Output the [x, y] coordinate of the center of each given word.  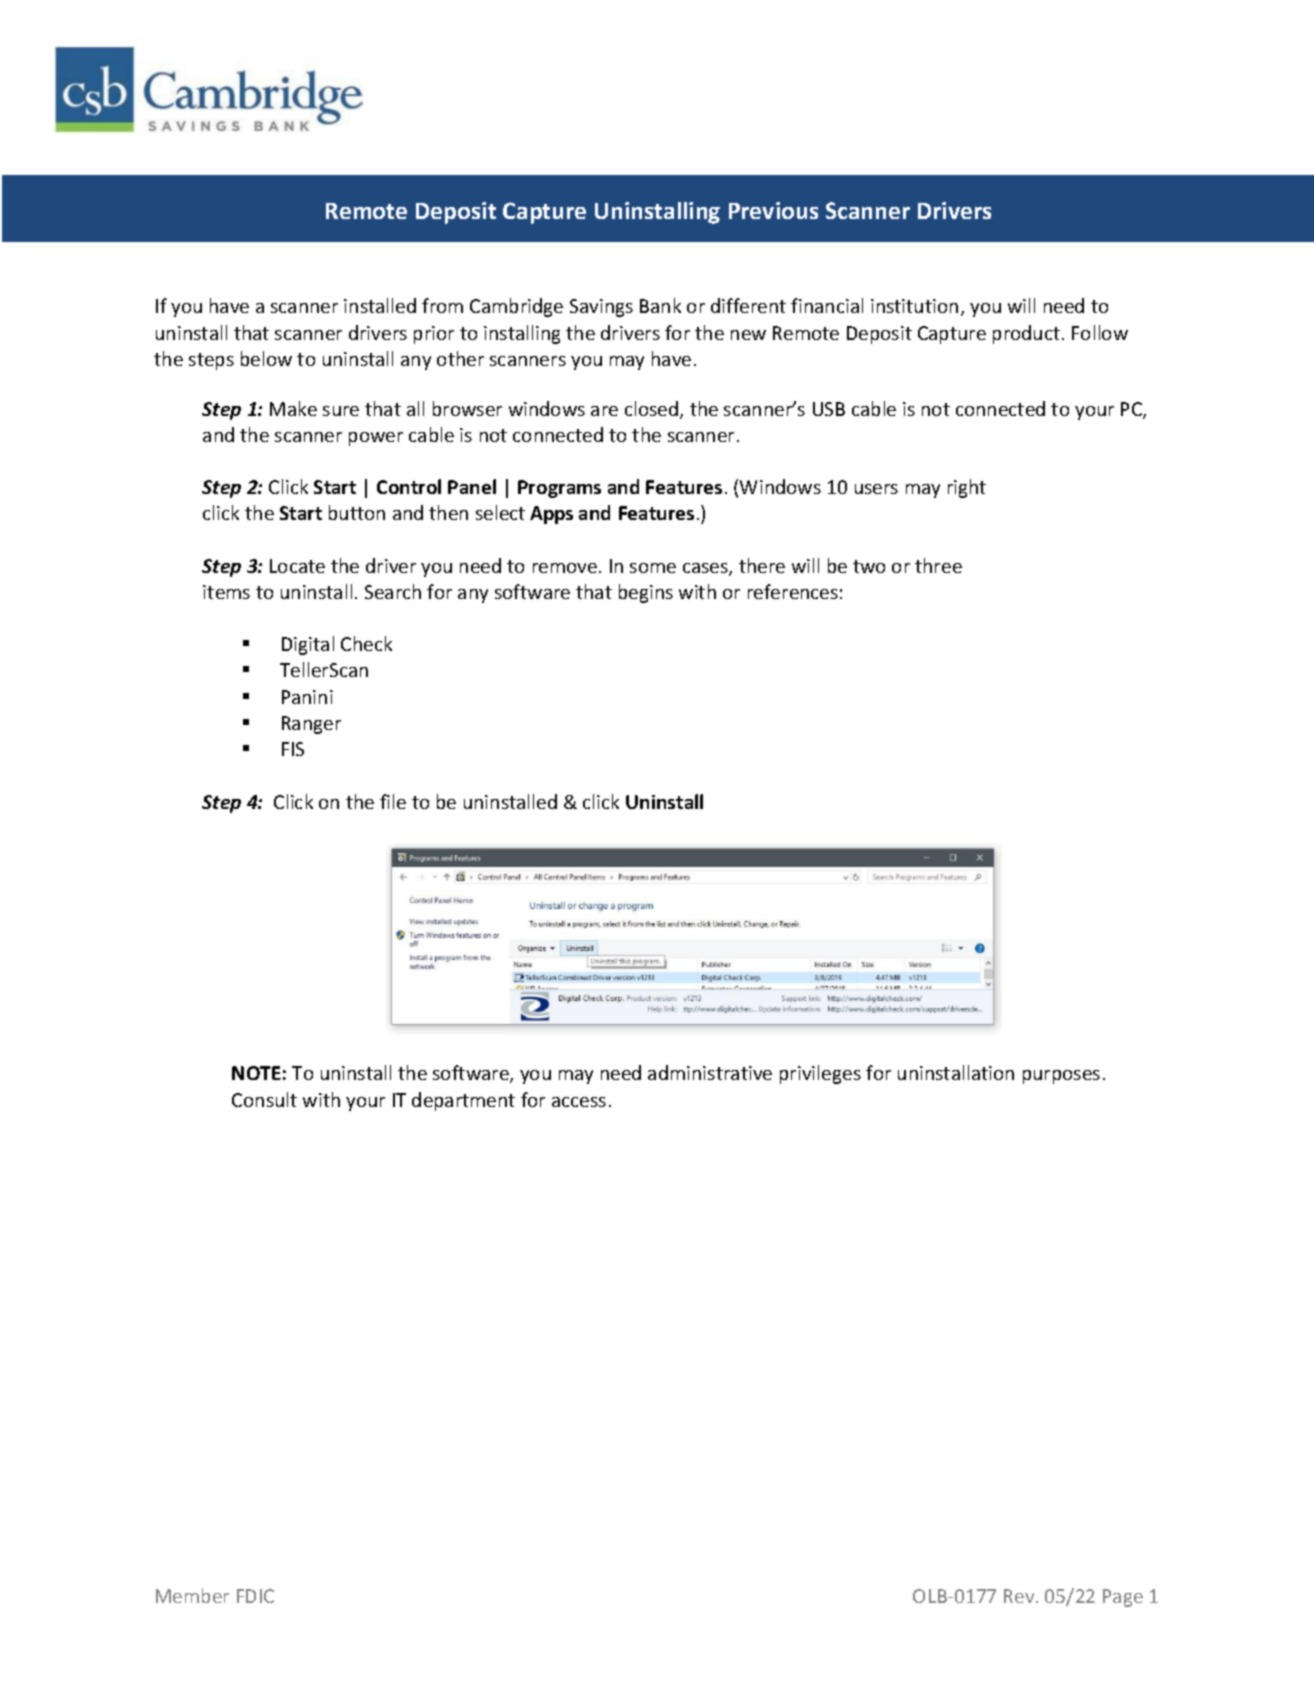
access [579, 1102]
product [1026, 334]
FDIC [255, 1596]
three [938, 565]
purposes [1061, 1077]
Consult [264, 1099]
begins [646, 593]
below [266, 358]
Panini [307, 697]
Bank [660, 305]
